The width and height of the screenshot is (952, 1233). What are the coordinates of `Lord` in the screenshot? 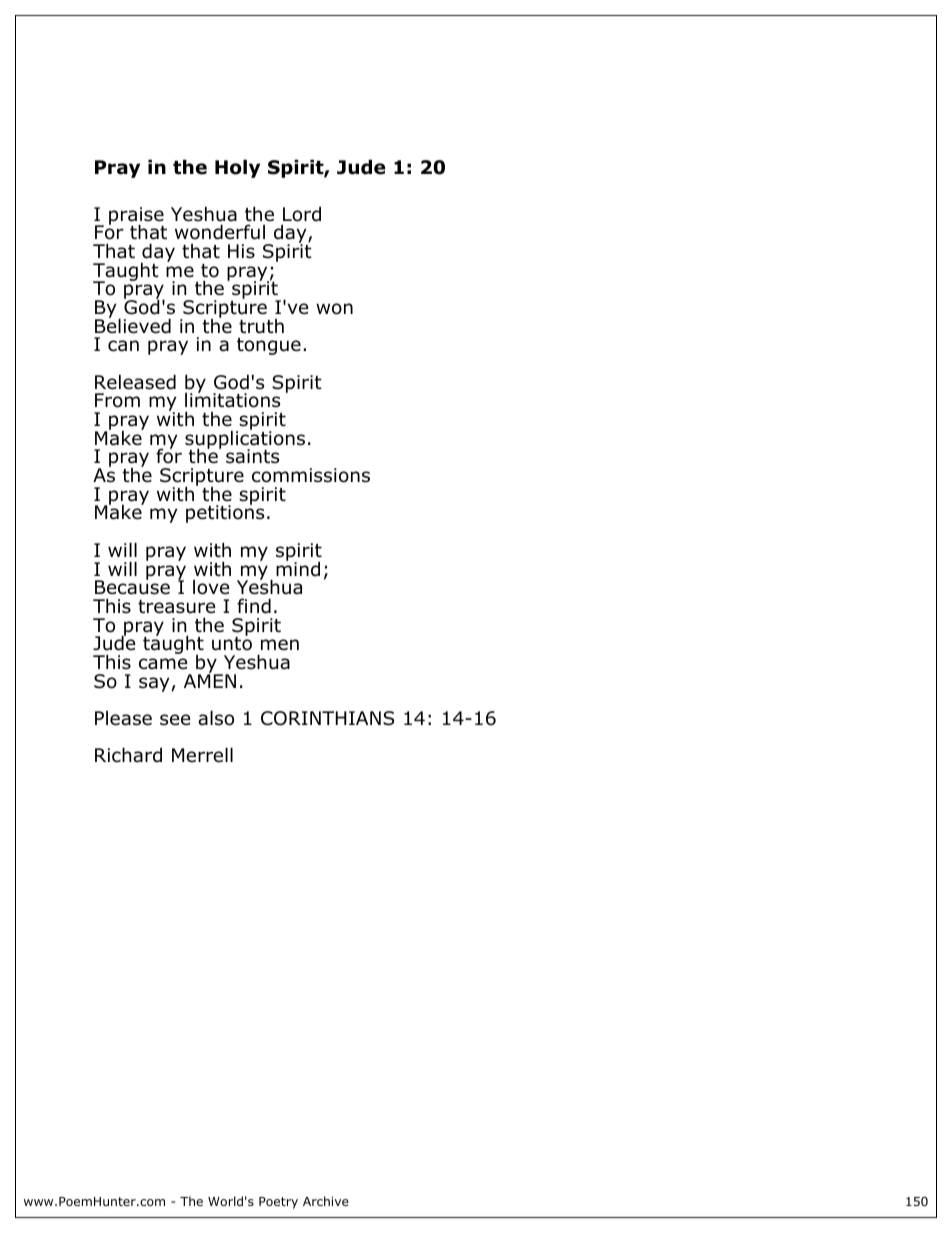 It's located at (302, 214).
